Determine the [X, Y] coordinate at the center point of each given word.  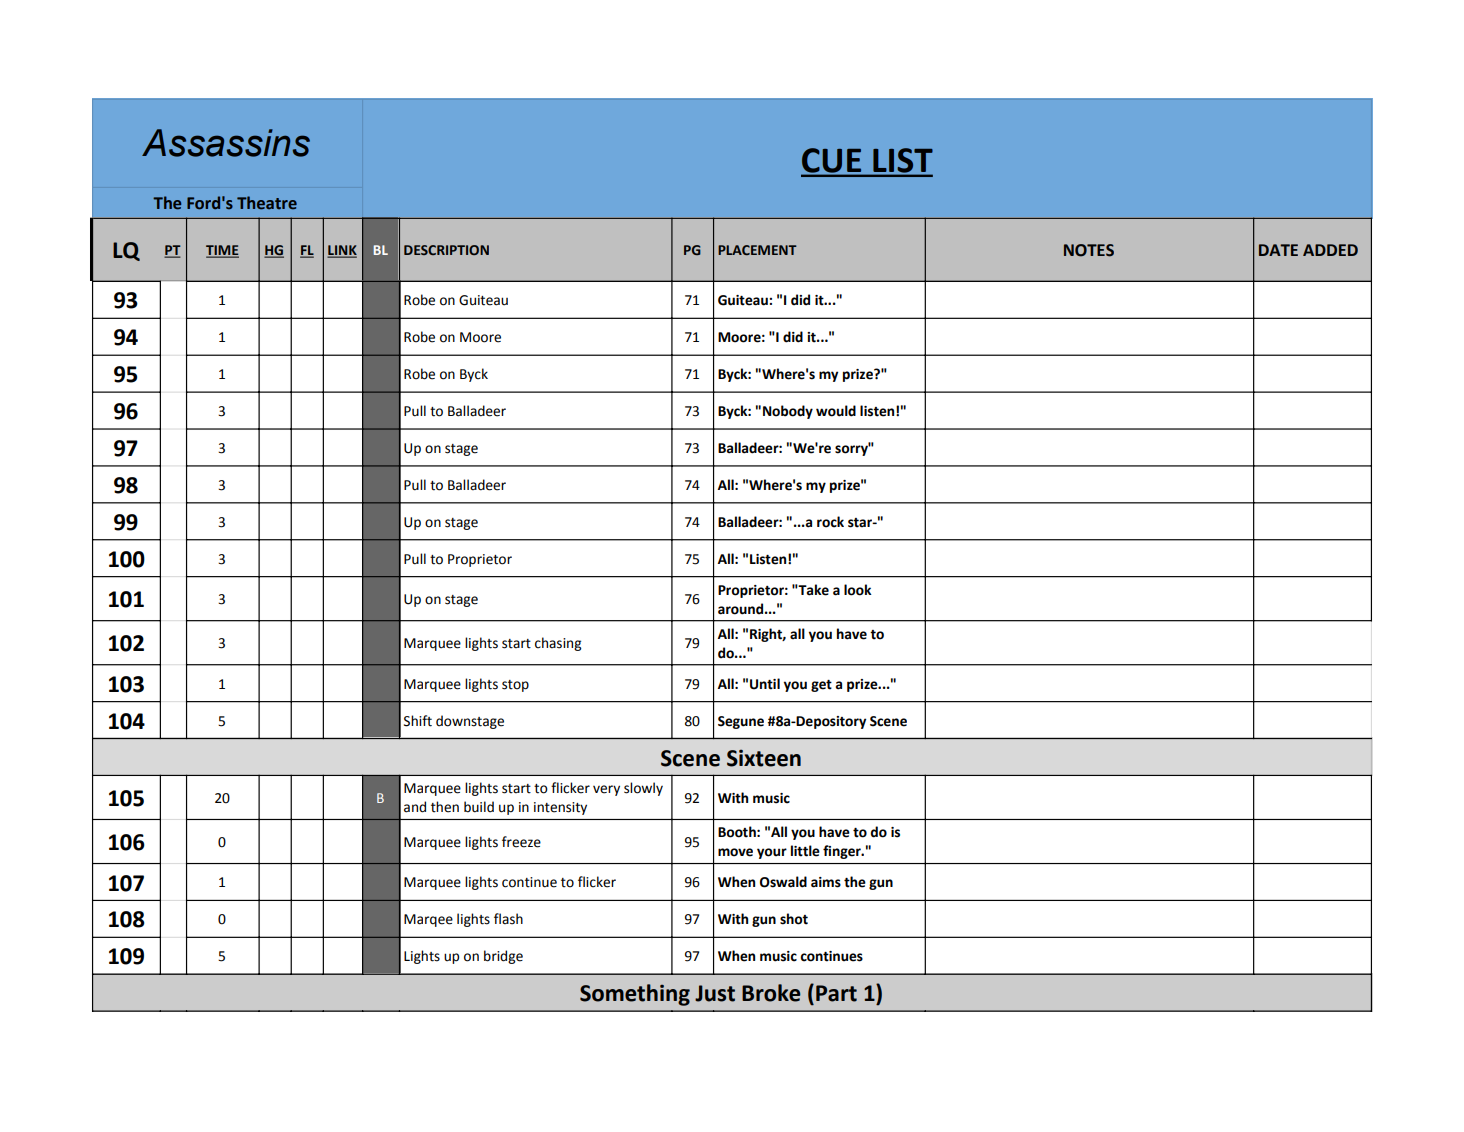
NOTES [1089, 250]
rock [830, 522]
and [415, 807]
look [858, 590]
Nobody [788, 412]
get [821, 686]
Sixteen [764, 758]
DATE [1278, 250]
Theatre [267, 203]
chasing [558, 644]
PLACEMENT [757, 250]
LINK [342, 251]
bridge [503, 957]
